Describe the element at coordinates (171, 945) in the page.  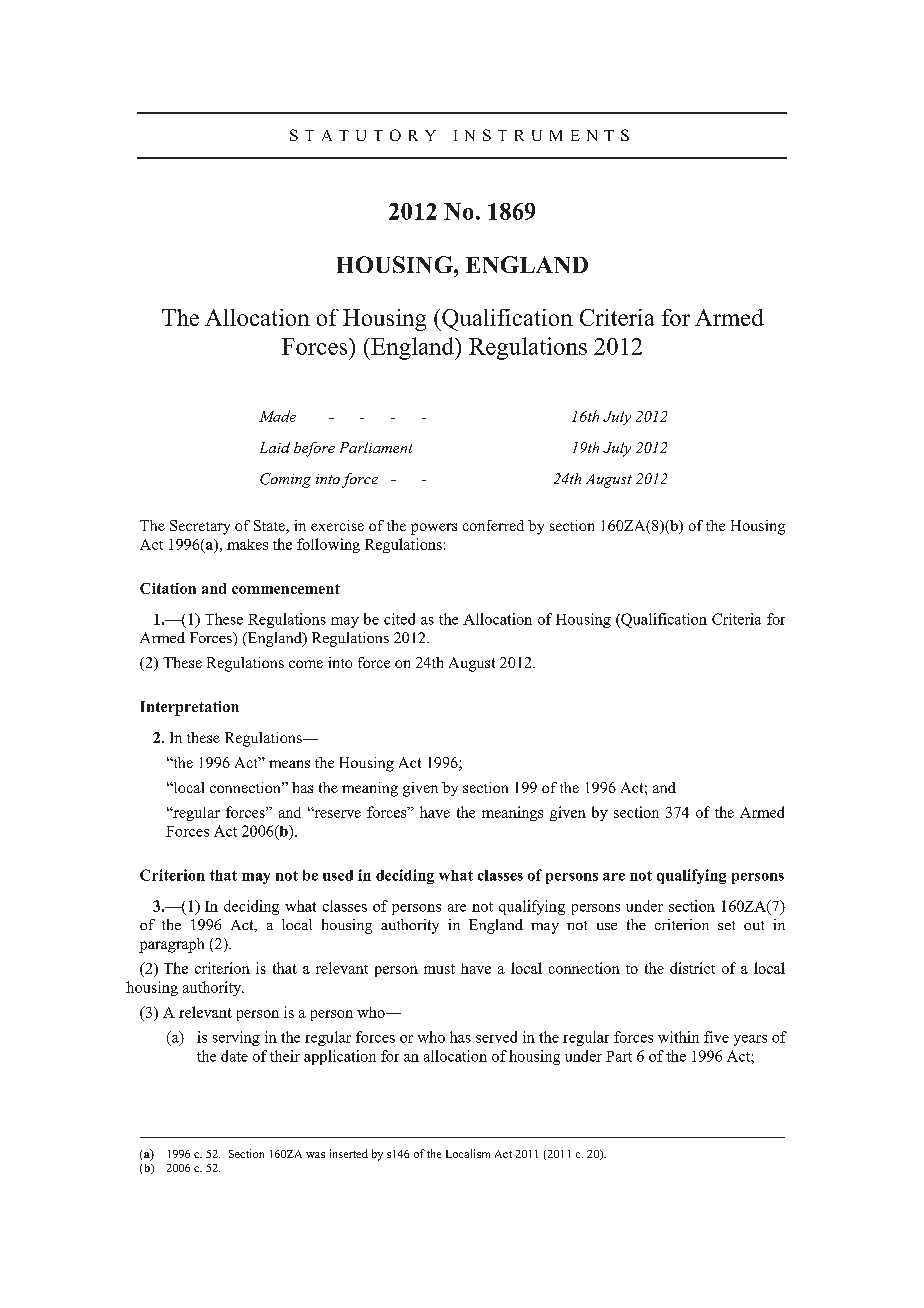
I see `paragraph` at that location.
